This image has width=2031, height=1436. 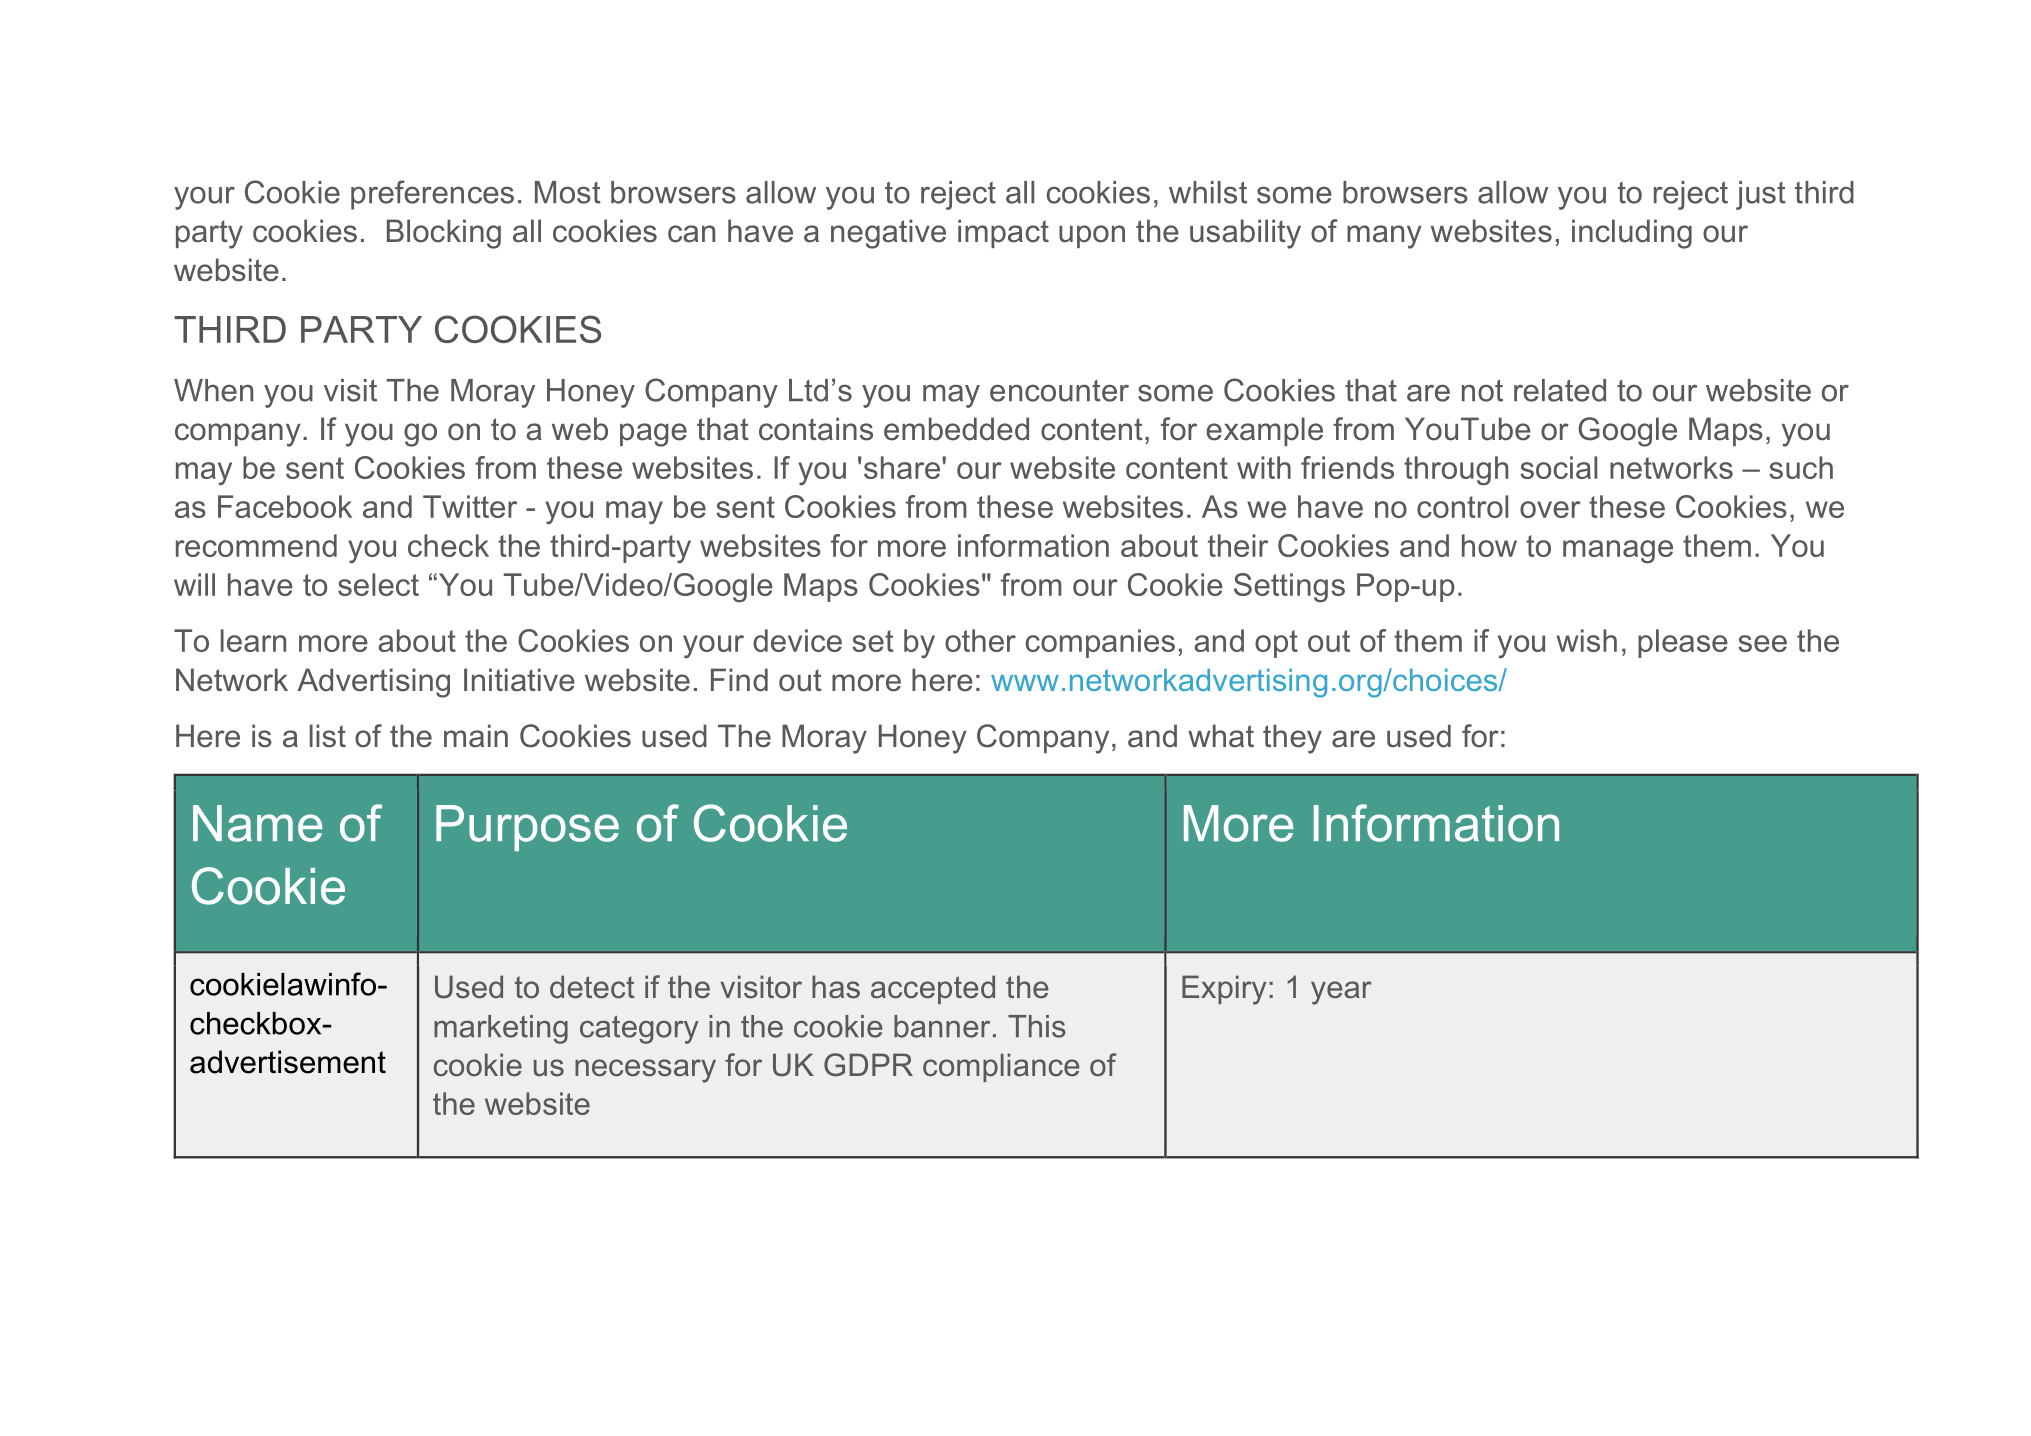 What do you see at coordinates (1037, 1026) in the image?
I see `This` at bounding box center [1037, 1026].
